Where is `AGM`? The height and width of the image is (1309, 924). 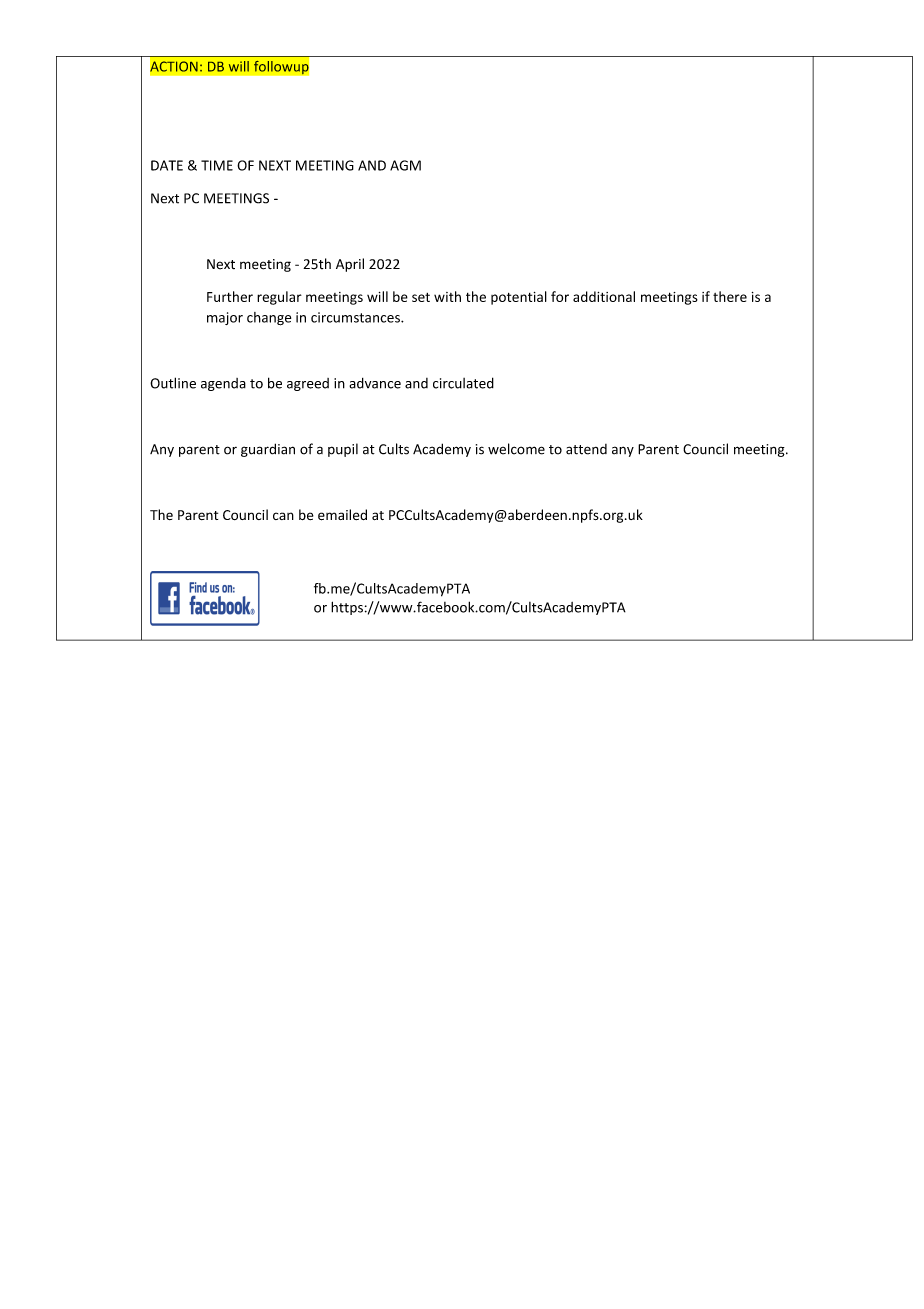 AGM is located at coordinates (405, 165).
